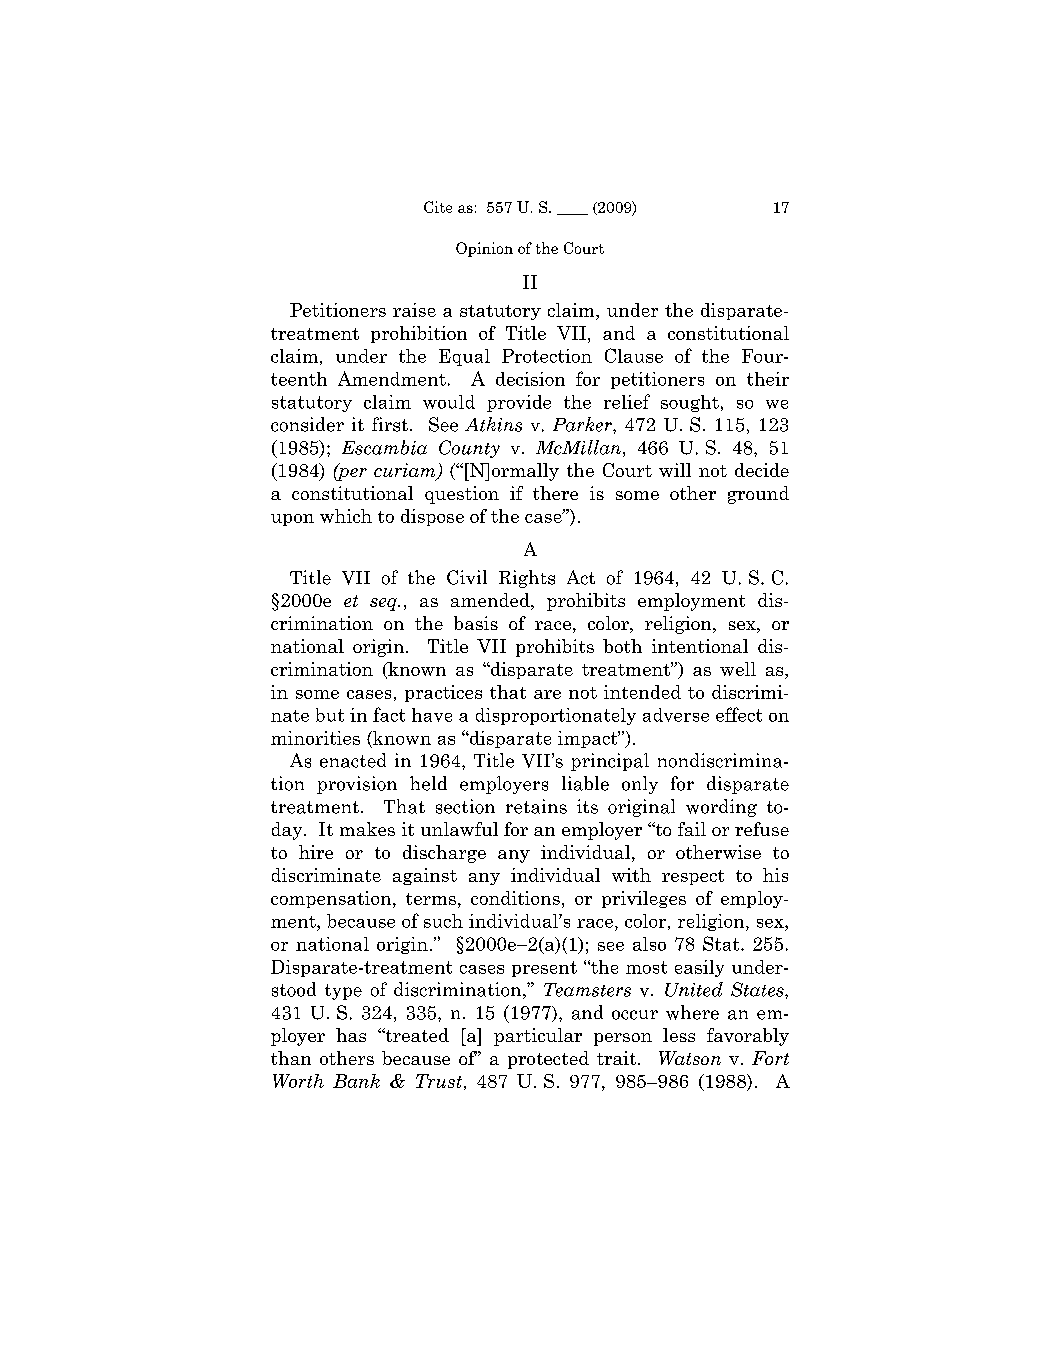 This document has width=1060, height=1371. Describe the element at coordinates (356, 1081) in the document. I see `Bank` at that location.
